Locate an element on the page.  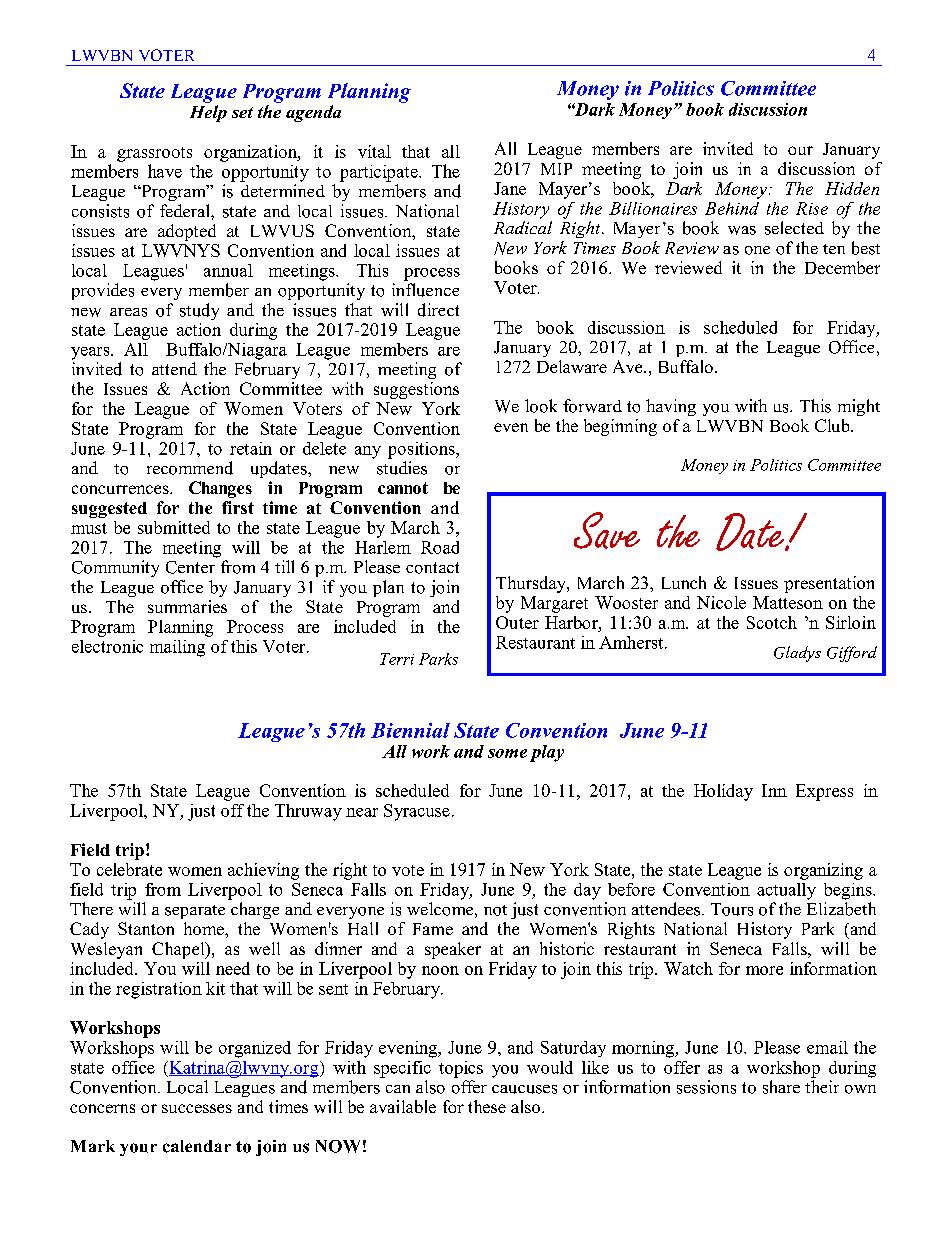
these is located at coordinates (487, 1106).
